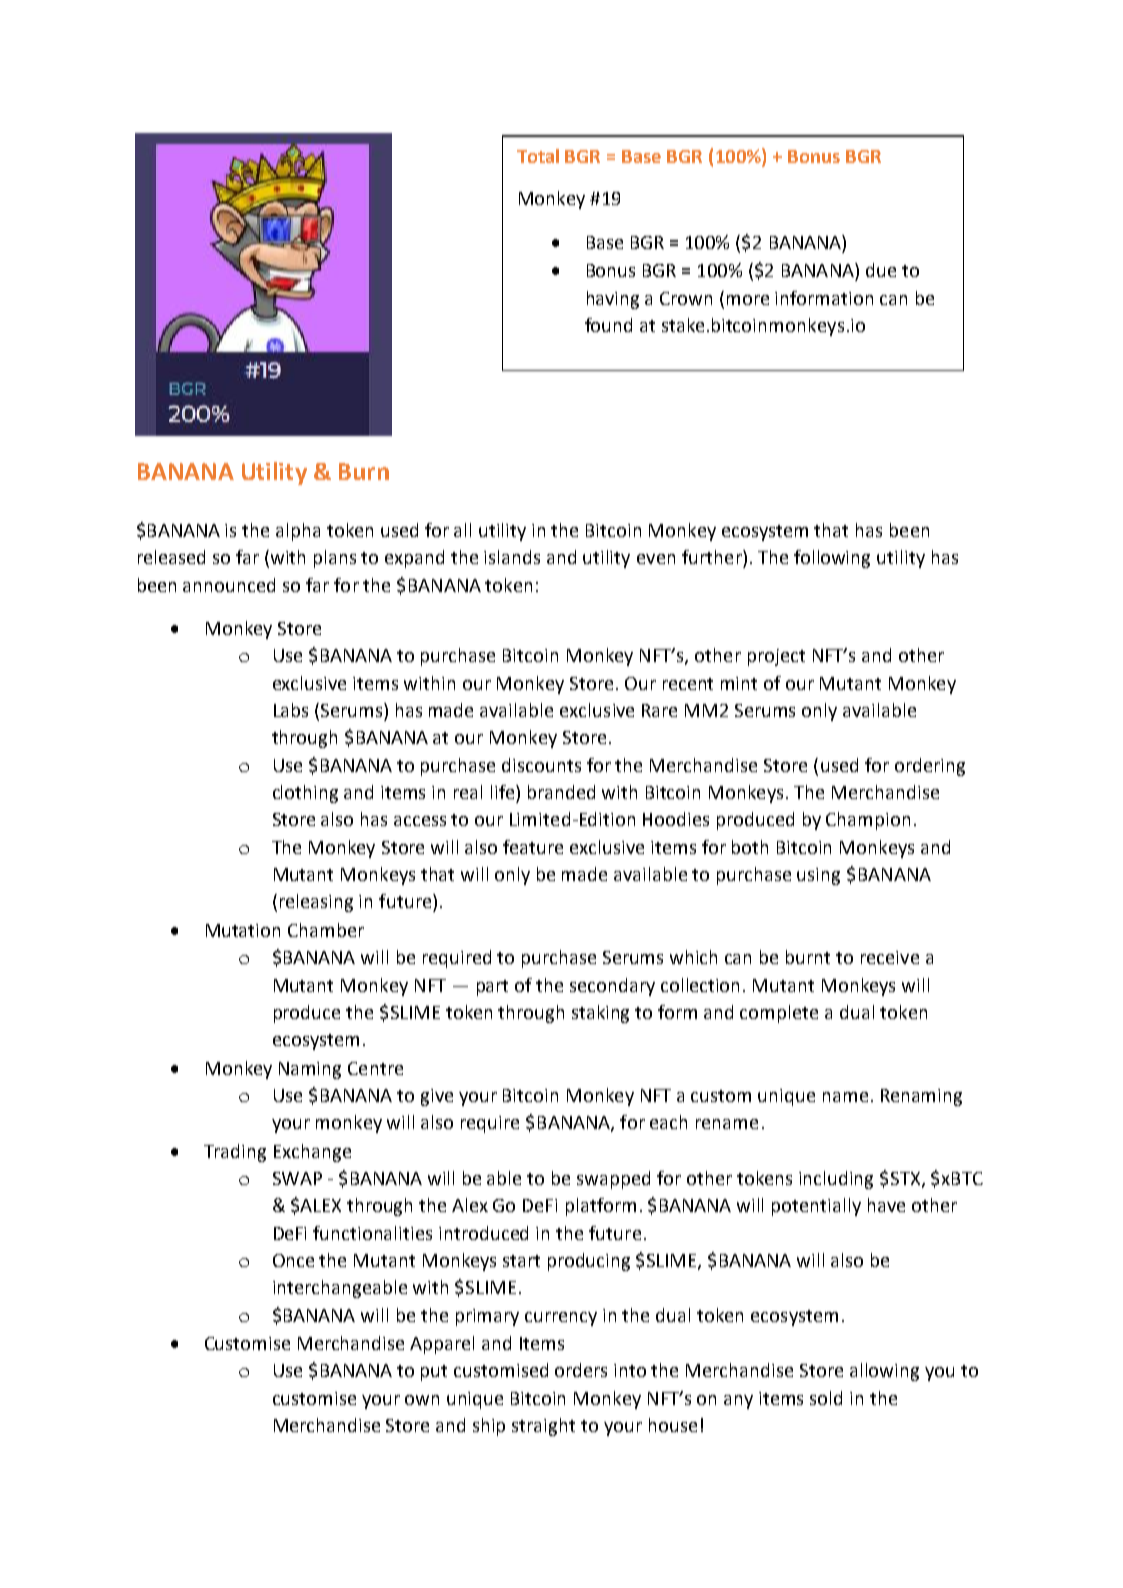 This screenshot has height=1588, width=1123. I want to click on following, so click(832, 559).
